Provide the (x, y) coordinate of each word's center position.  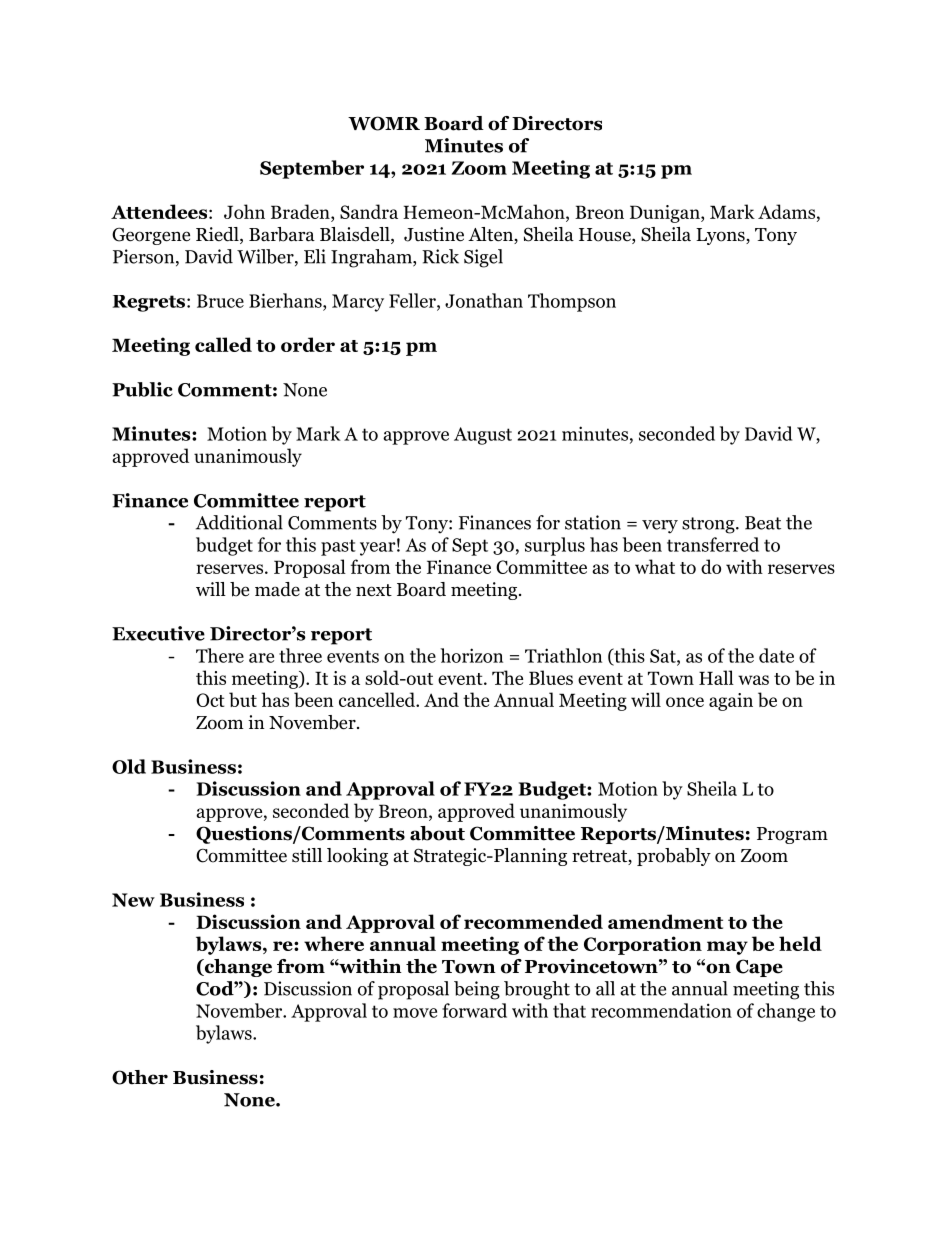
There (220, 655)
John (244, 211)
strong (708, 525)
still (307, 855)
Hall (716, 677)
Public (142, 389)
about (437, 833)
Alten (491, 235)
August (483, 436)
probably (674, 857)
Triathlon (563, 655)
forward (474, 1010)
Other (140, 1077)
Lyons (721, 236)
